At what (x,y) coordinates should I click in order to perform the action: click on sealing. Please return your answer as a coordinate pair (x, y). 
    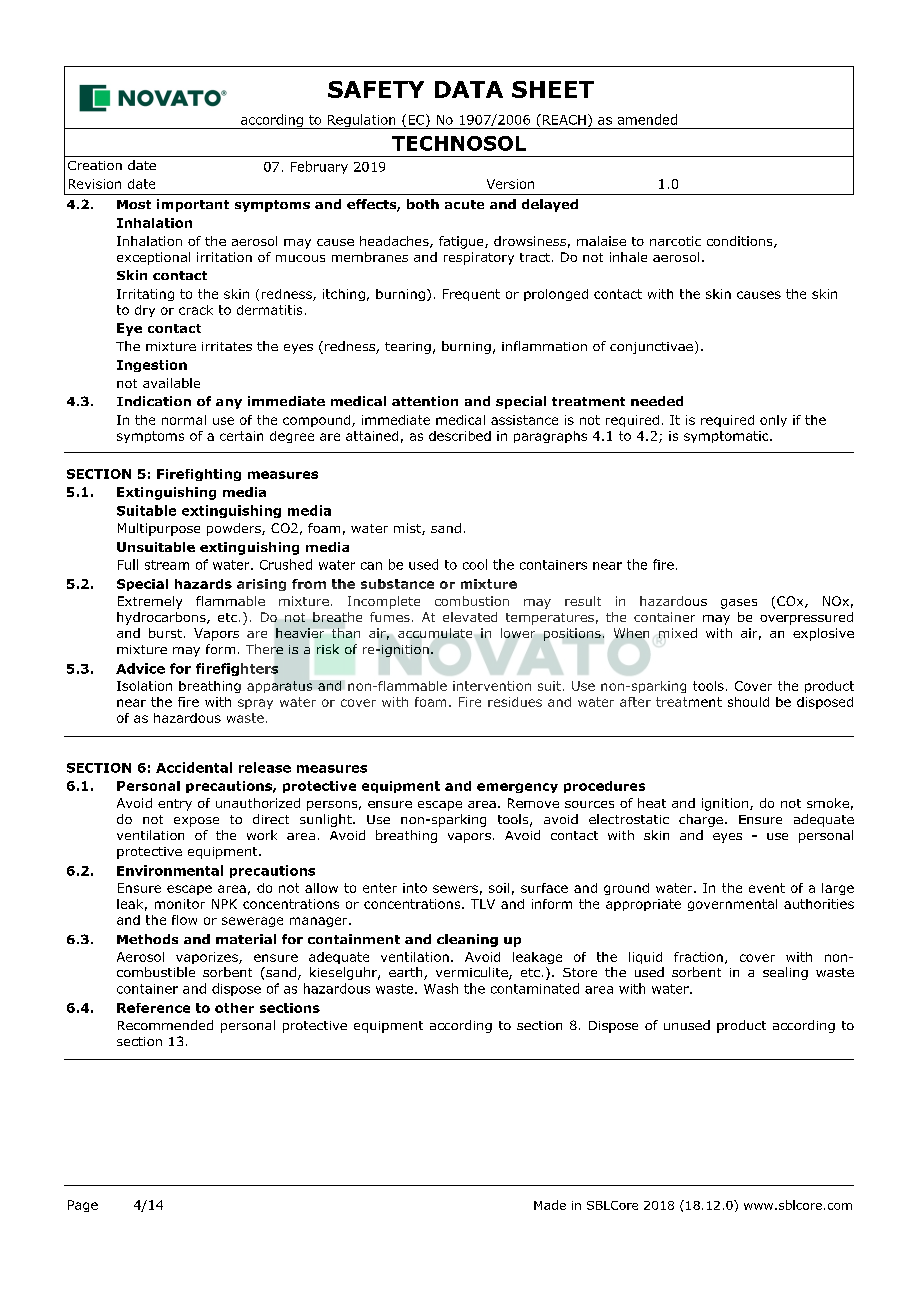
    Looking at the image, I should click on (785, 973).
